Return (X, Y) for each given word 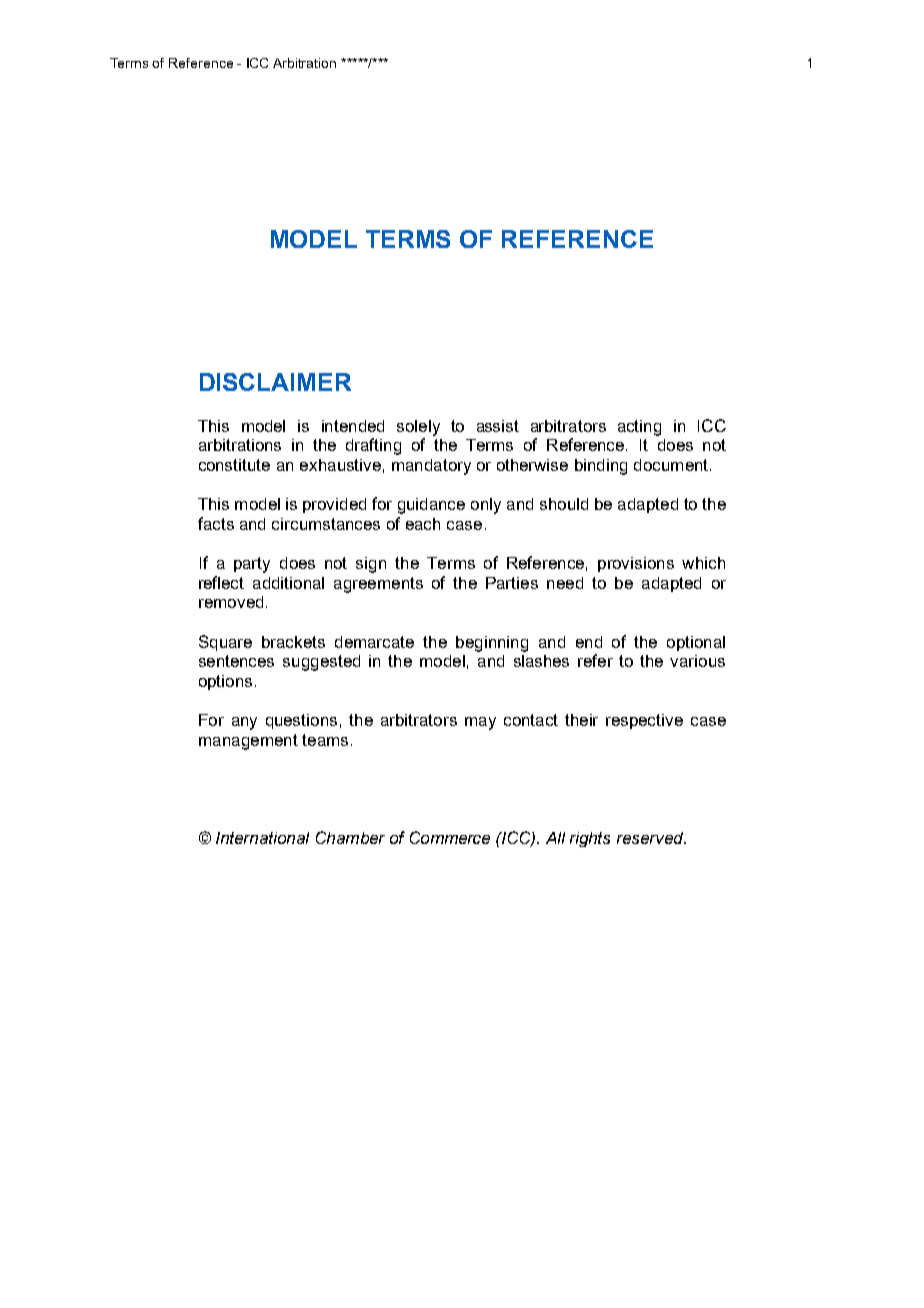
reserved (651, 838)
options (225, 682)
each (423, 524)
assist (498, 426)
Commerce (450, 837)
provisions (636, 564)
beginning (492, 644)
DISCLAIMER (275, 382)
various (697, 661)
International (262, 838)
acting (639, 428)
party (252, 565)
